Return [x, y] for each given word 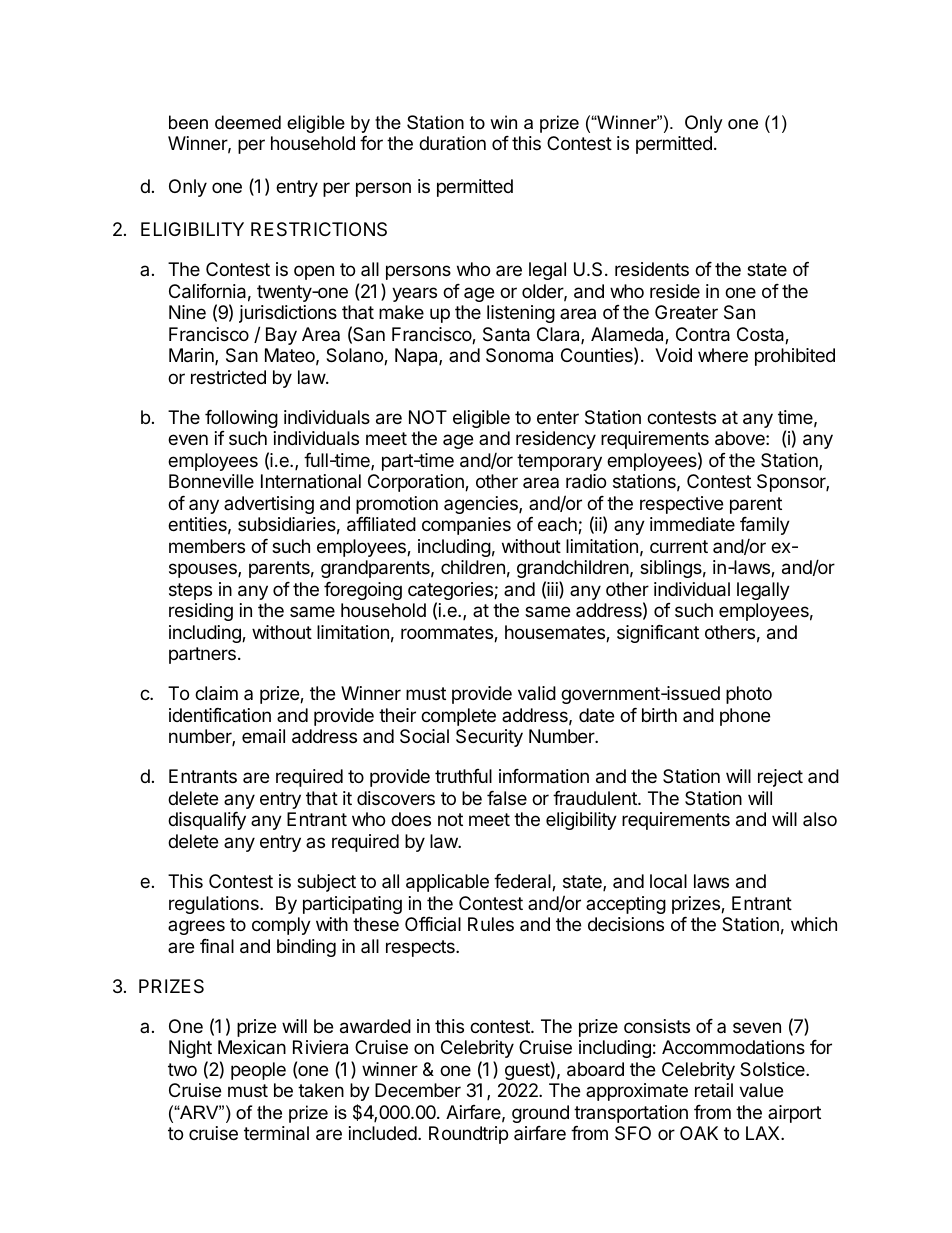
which [814, 924]
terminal [276, 1133]
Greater [686, 312]
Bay [281, 336]
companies [466, 526]
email [263, 736]
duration [452, 143]
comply [281, 926]
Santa [506, 334]
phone [745, 717]
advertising [269, 505]
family [765, 526]
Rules [491, 924]
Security [489, 738]
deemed [248, 122]
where [723, 355]
